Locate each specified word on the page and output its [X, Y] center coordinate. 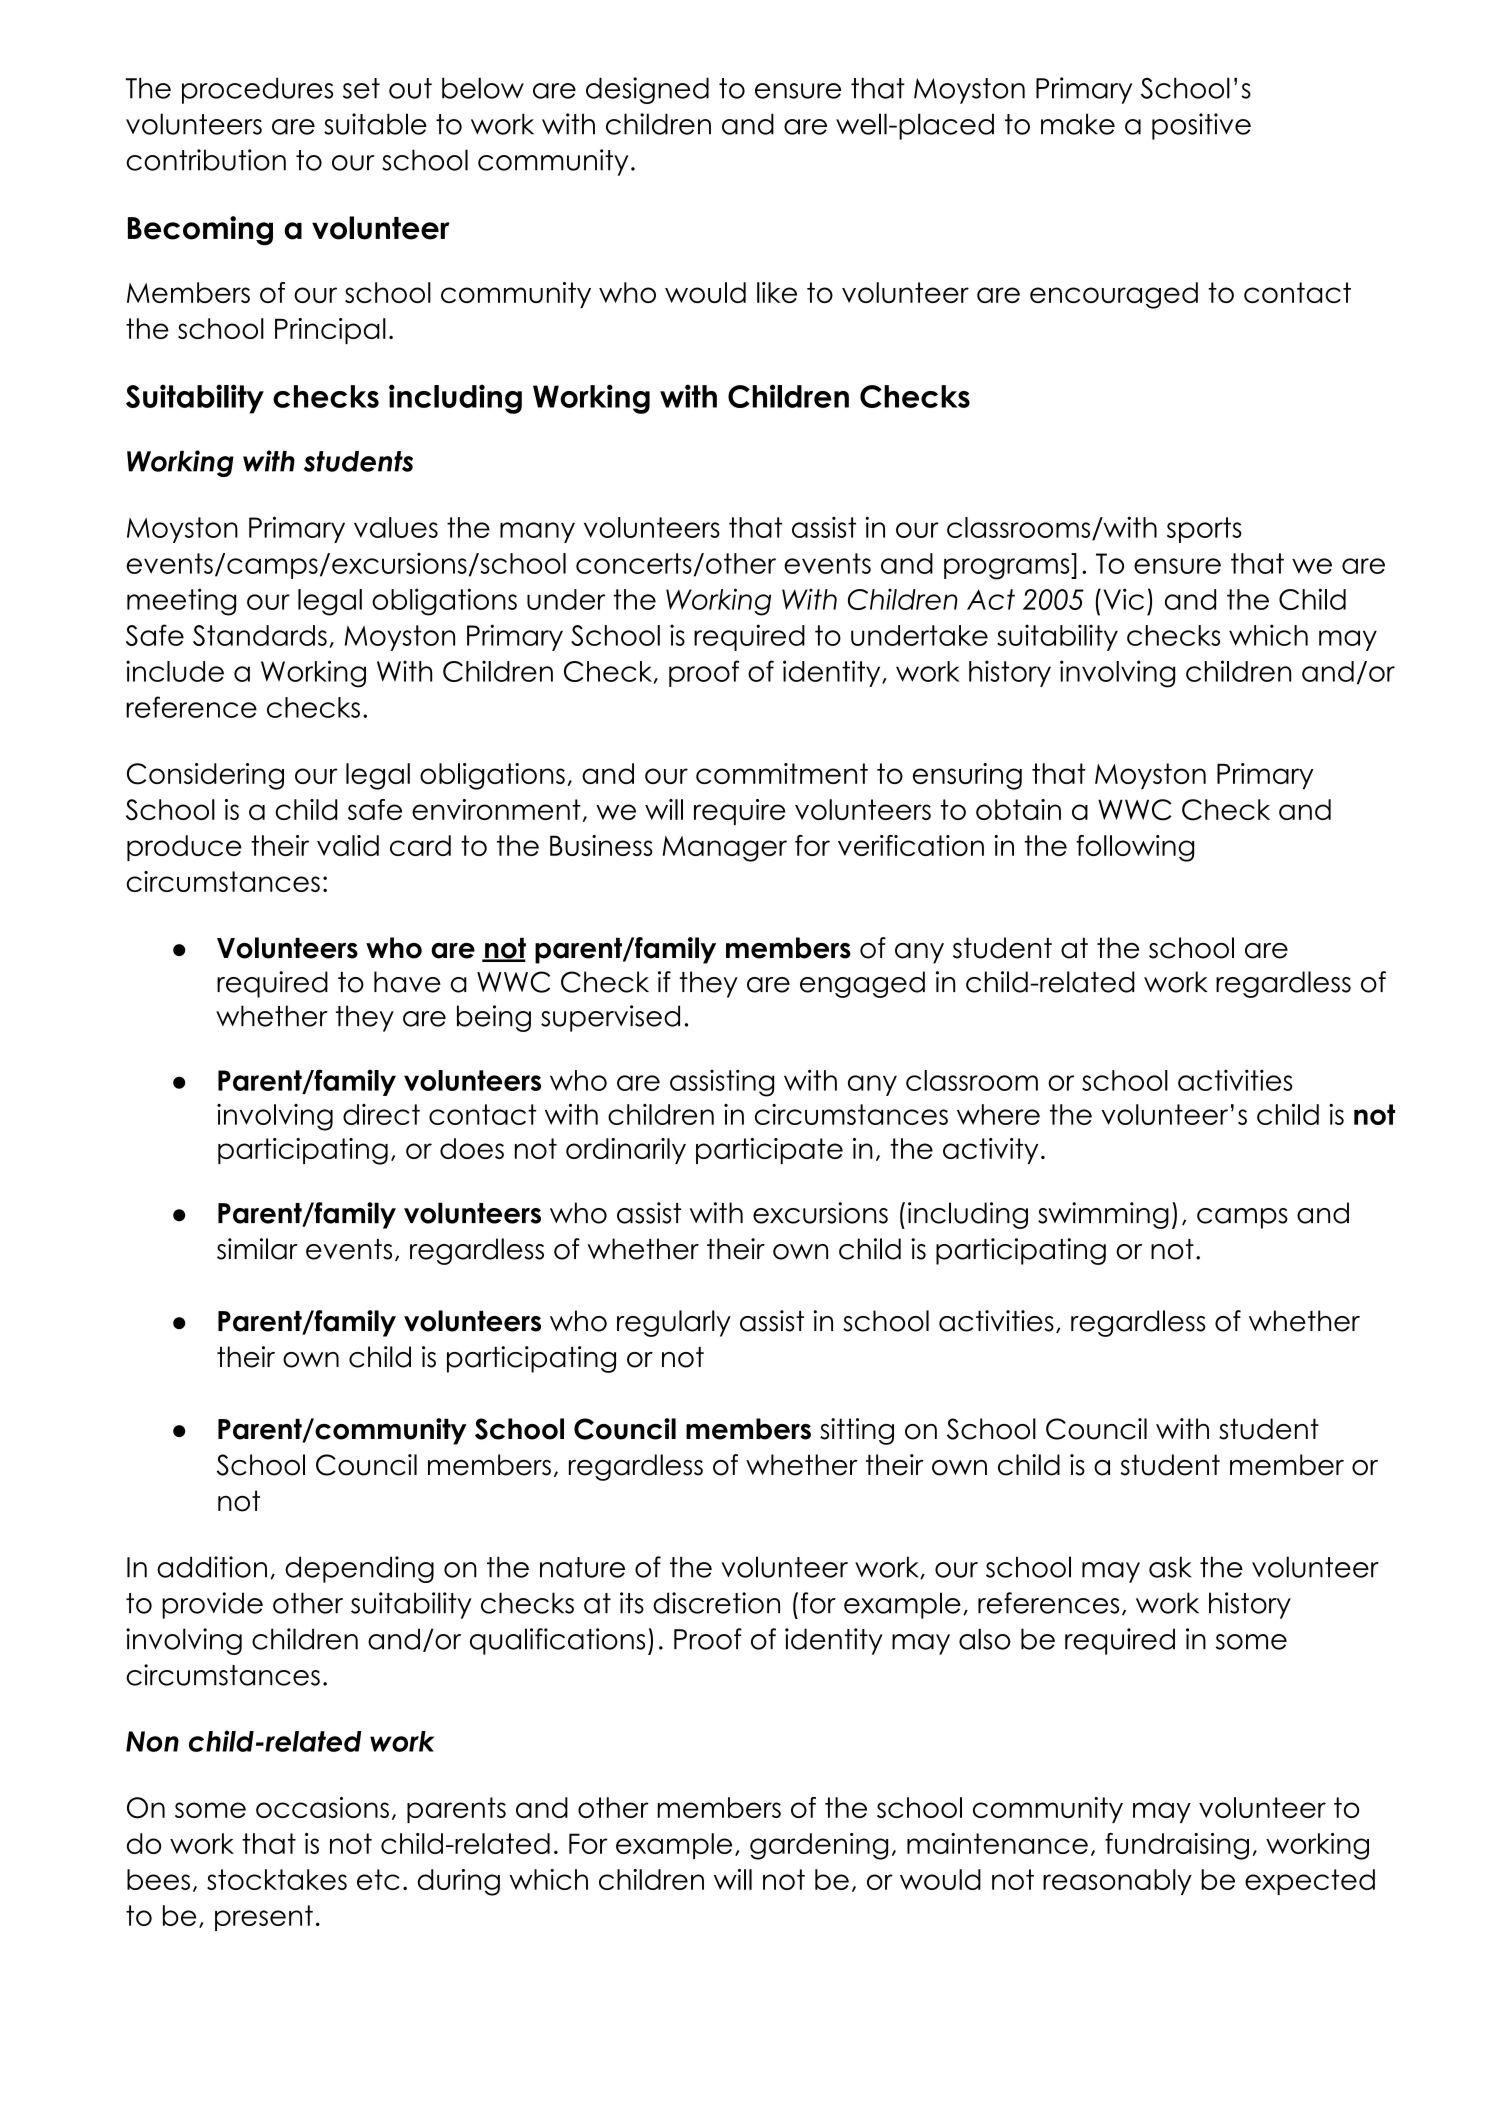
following [1135, 848]
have [407, 982]
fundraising [1177, 1846]
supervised [610, 1018]
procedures [257, 90]
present [264, 1918]
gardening [819, 1846]
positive [1201, 126]
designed [647, 90]
